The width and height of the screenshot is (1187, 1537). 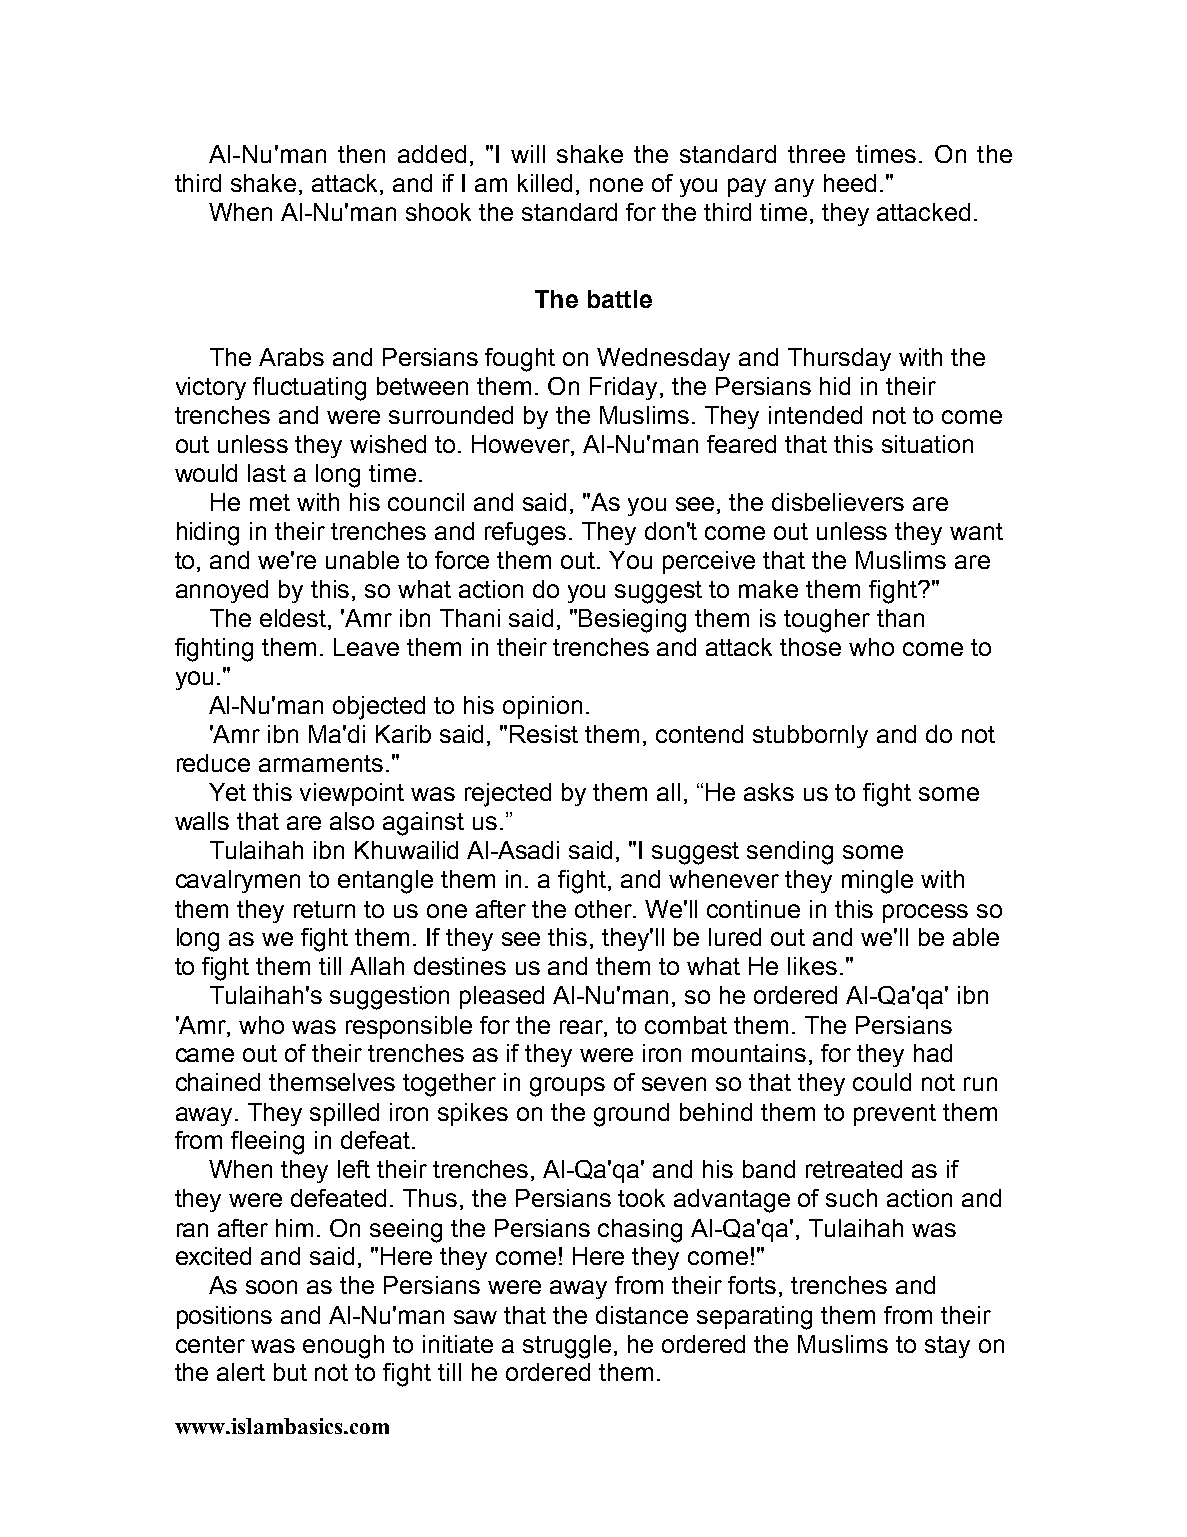 What do you see at coordinates (810, 736) in the screenshot?
I see `stubbornly` at bounding box center [810, 736].
